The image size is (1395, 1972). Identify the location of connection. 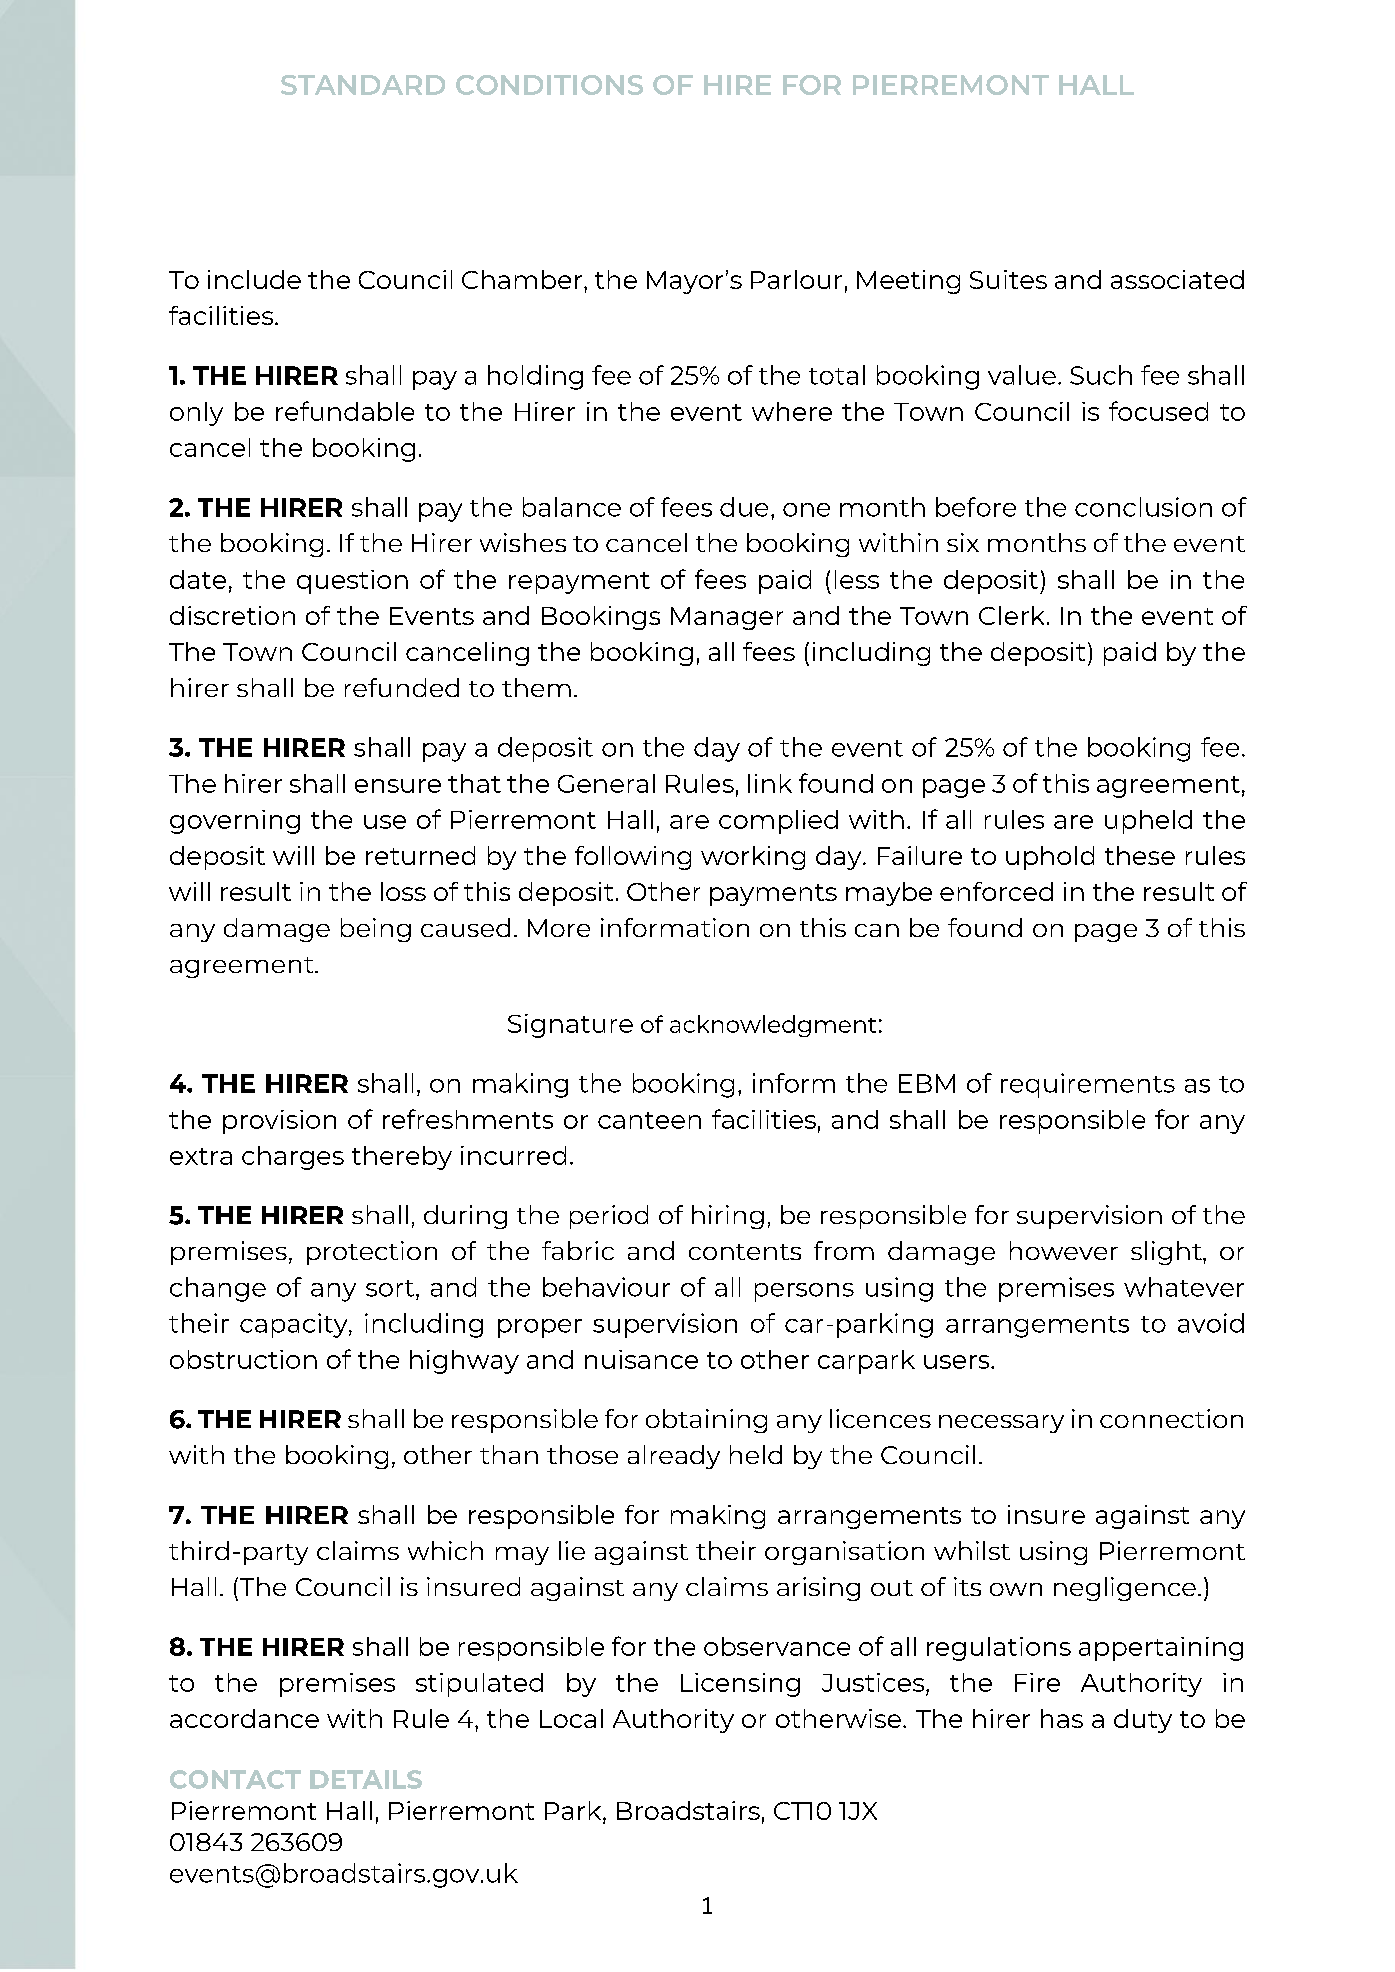
(1171, 1418).
